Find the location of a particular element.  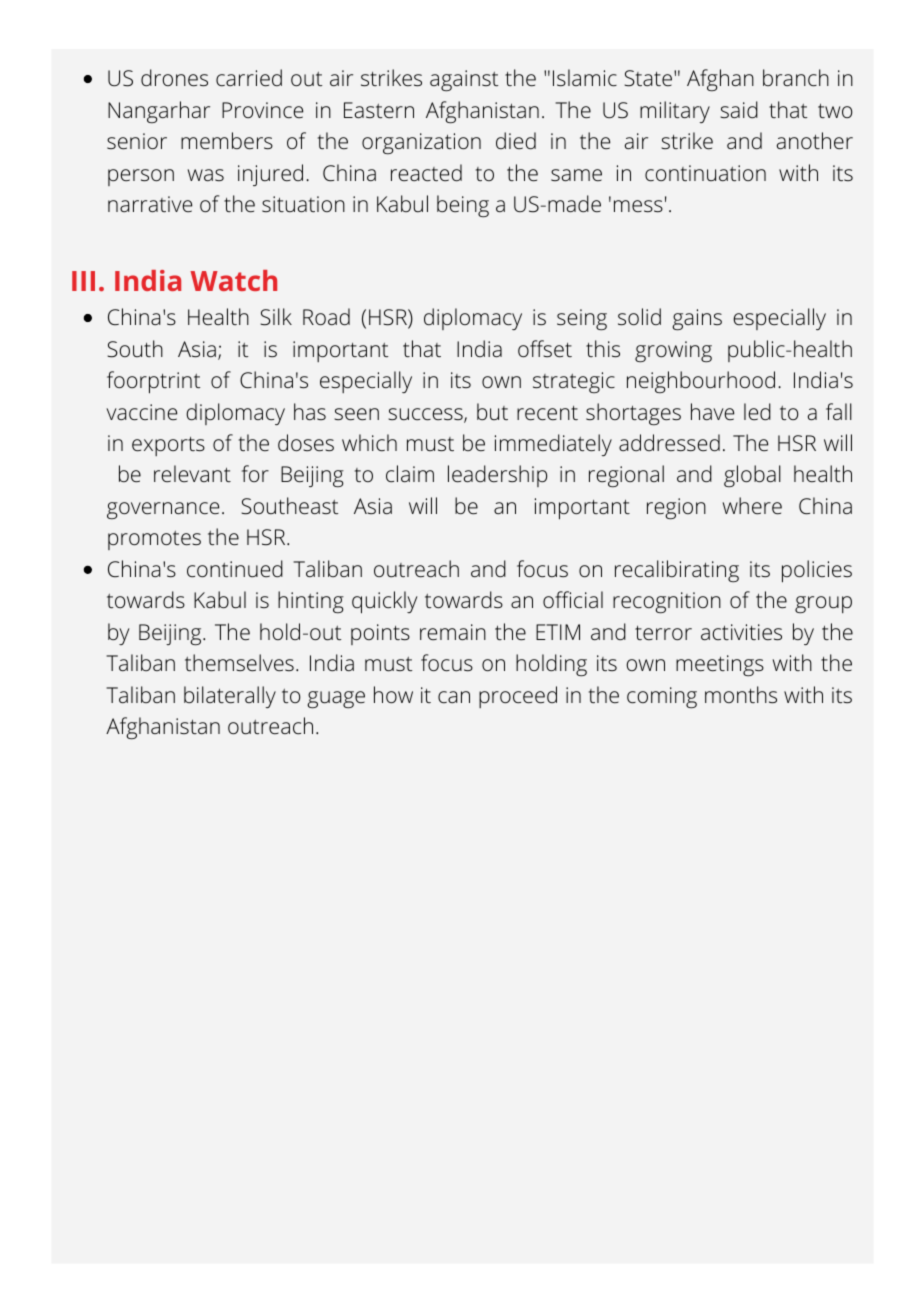

drones is located at coordinates (174, 78).
